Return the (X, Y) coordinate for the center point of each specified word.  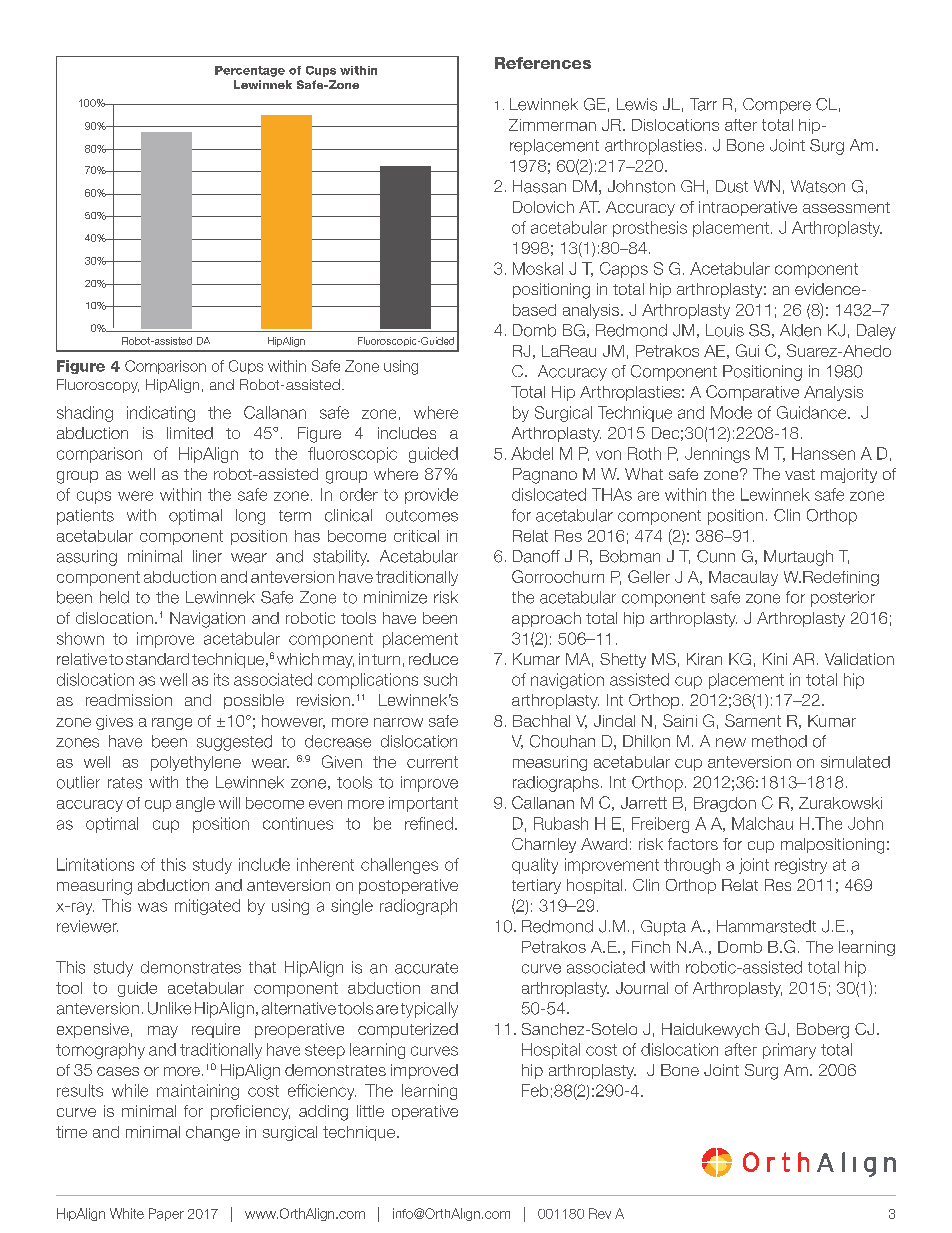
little (370, 1111)
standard (157, 659)
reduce (433, 659)
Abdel (532, 453)
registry (801, 866)
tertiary (536, 886)
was (152, 907)
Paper (166, 1214)
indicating (161, 414)
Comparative (752, 393)
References (543, 63)
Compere (777, 106)
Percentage (250, 71)
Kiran (704, 659)
